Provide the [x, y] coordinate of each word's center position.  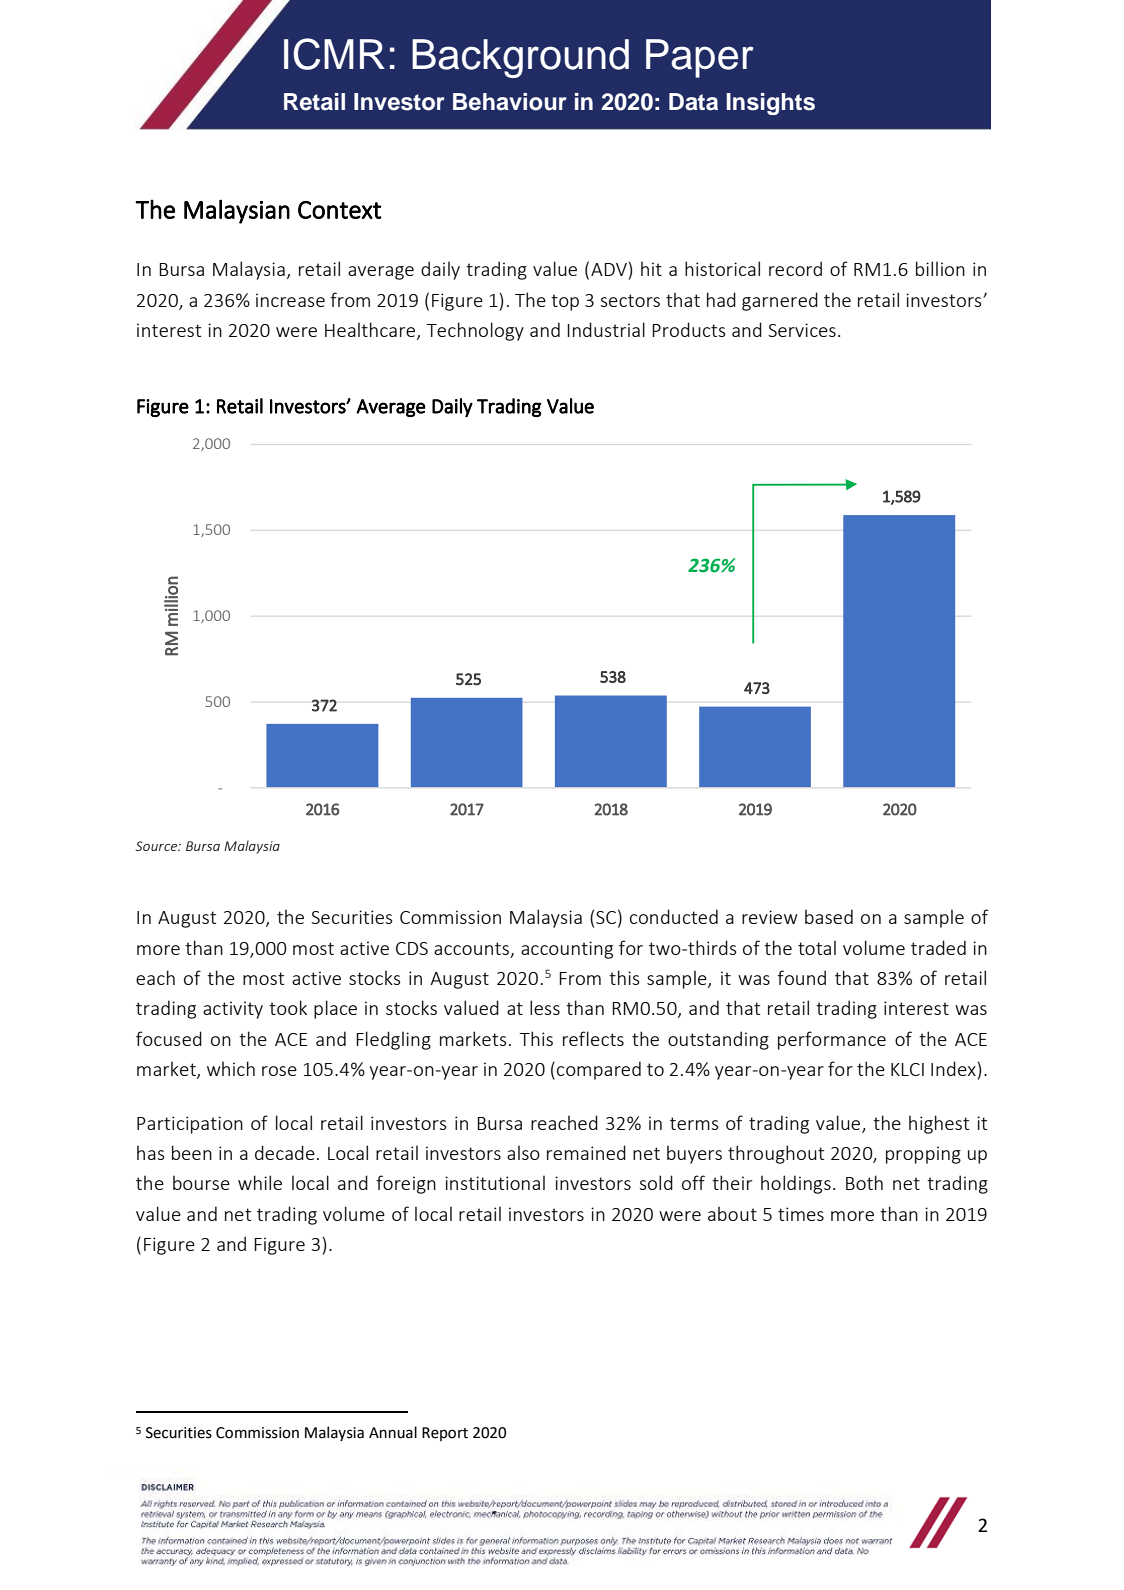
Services [802, 330]
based [829, 916]
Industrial [606, 329]
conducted [674, 916]
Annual [393, 1432]
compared [599, 1070]
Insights [770, 104]
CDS [412, 948]
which [231, 1068]
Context [340, 210]
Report [445, 1434]
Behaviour [510, 102]
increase [290, 300]
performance [832, 1040]
